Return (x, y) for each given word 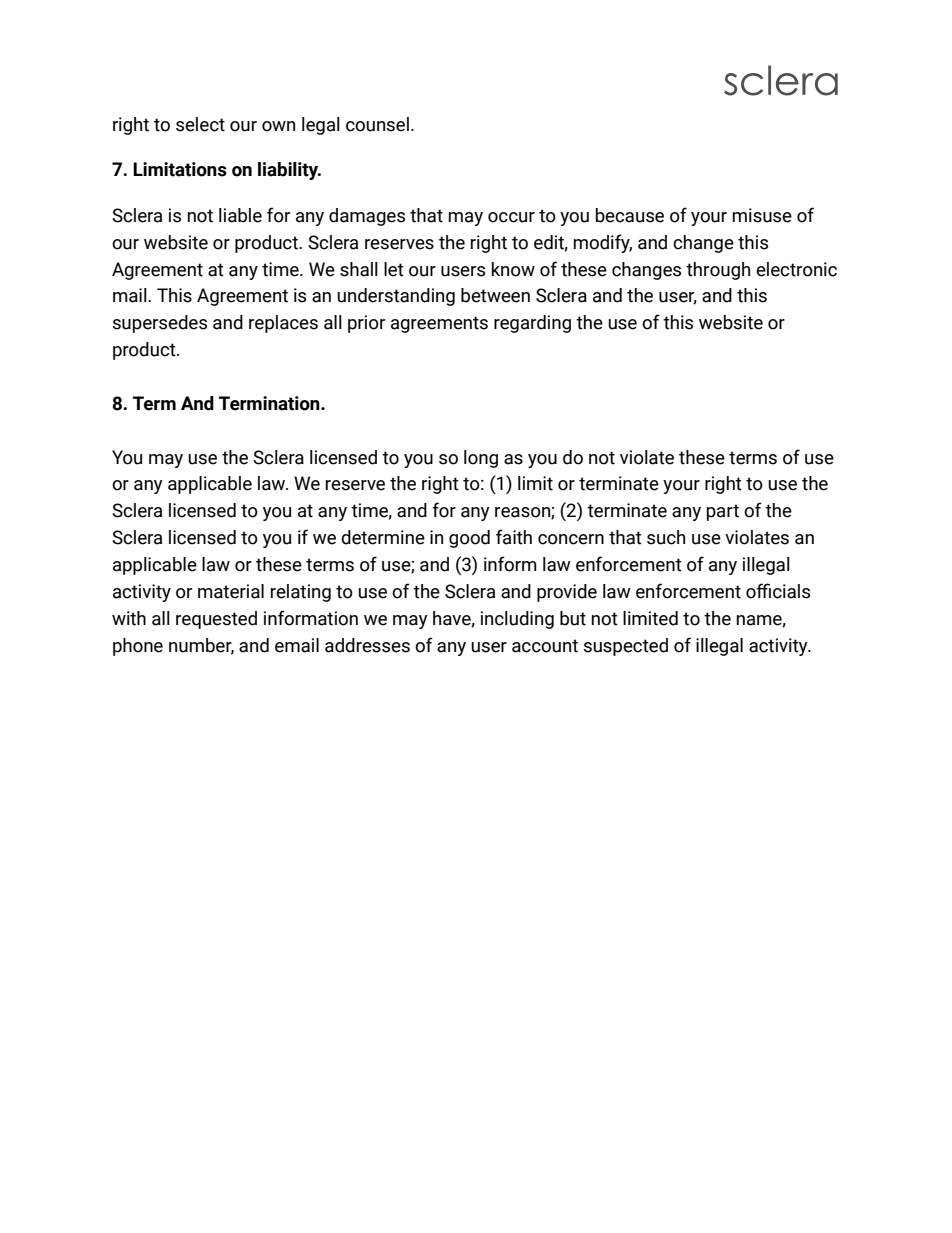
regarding (532, 324)
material (231, 591)
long (481, 459)
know (513, 269)
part (723, 512)
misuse (762, 215)
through (718, 271)
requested (216, 620)
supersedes (160, 324)
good (469, 539)
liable (240, 215)
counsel (377, 124)
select (200, 124)
